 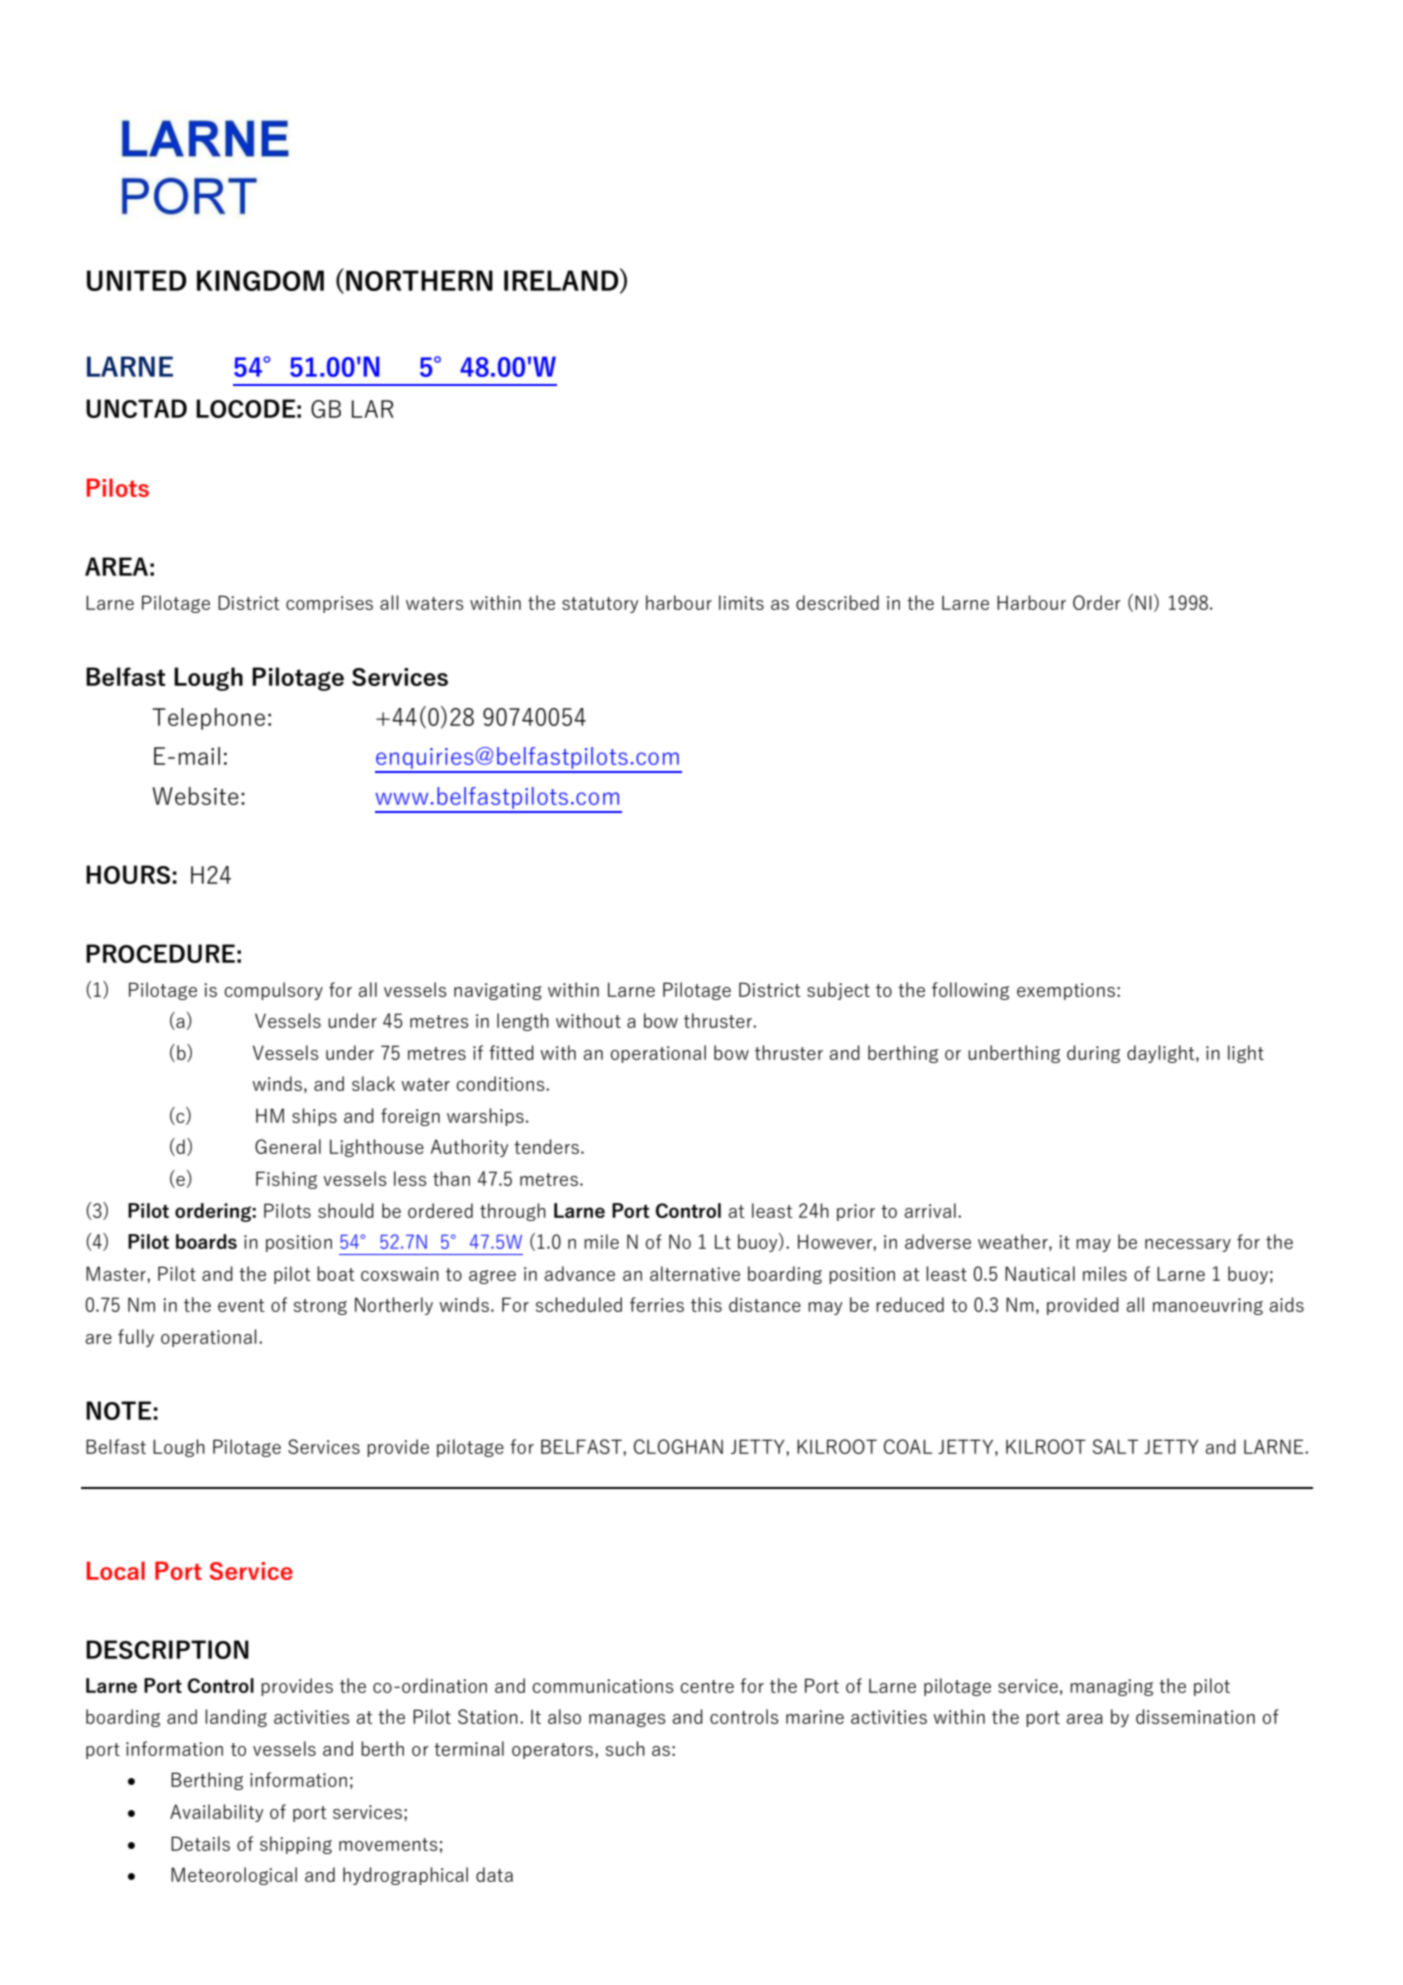 What do you see at coordinates (1195, 1716) in the document?
I see `dissemination` at bounding box center [1195, 1716].
